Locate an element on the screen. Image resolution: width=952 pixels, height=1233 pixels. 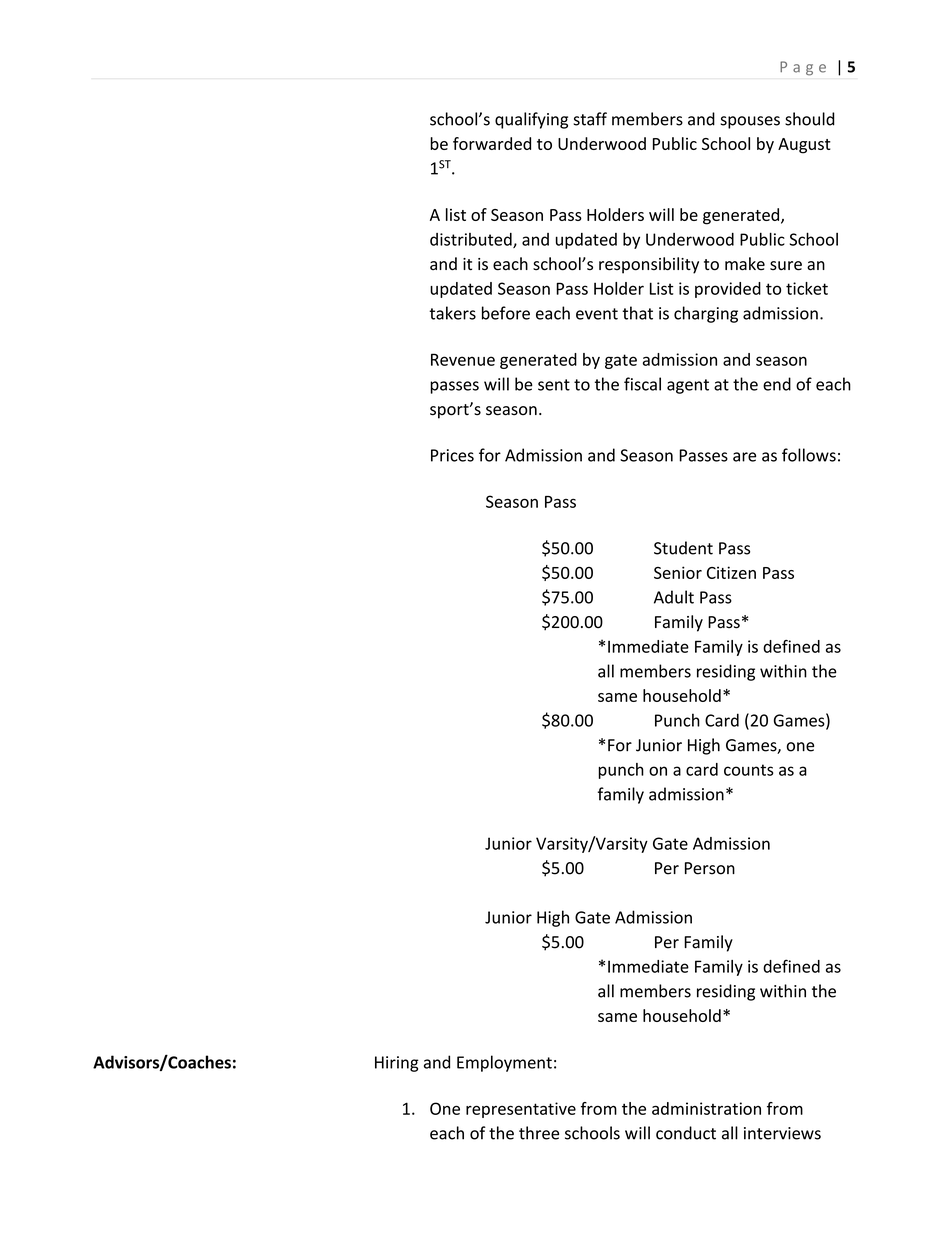
Prices is located at coordinates (452, 455).
